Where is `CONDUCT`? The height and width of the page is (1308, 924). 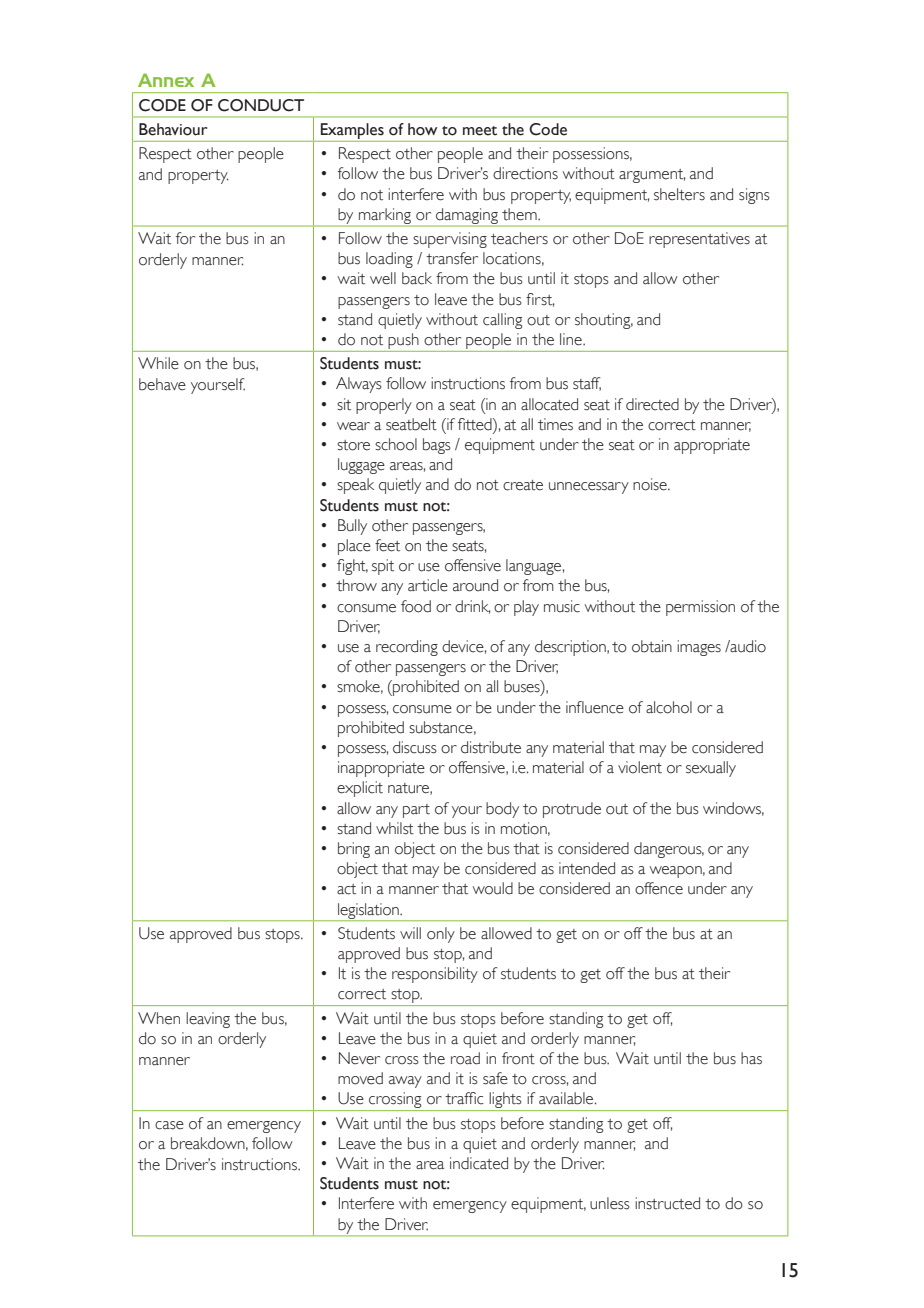 CONDUCT is located at coordinates (261, 105).
